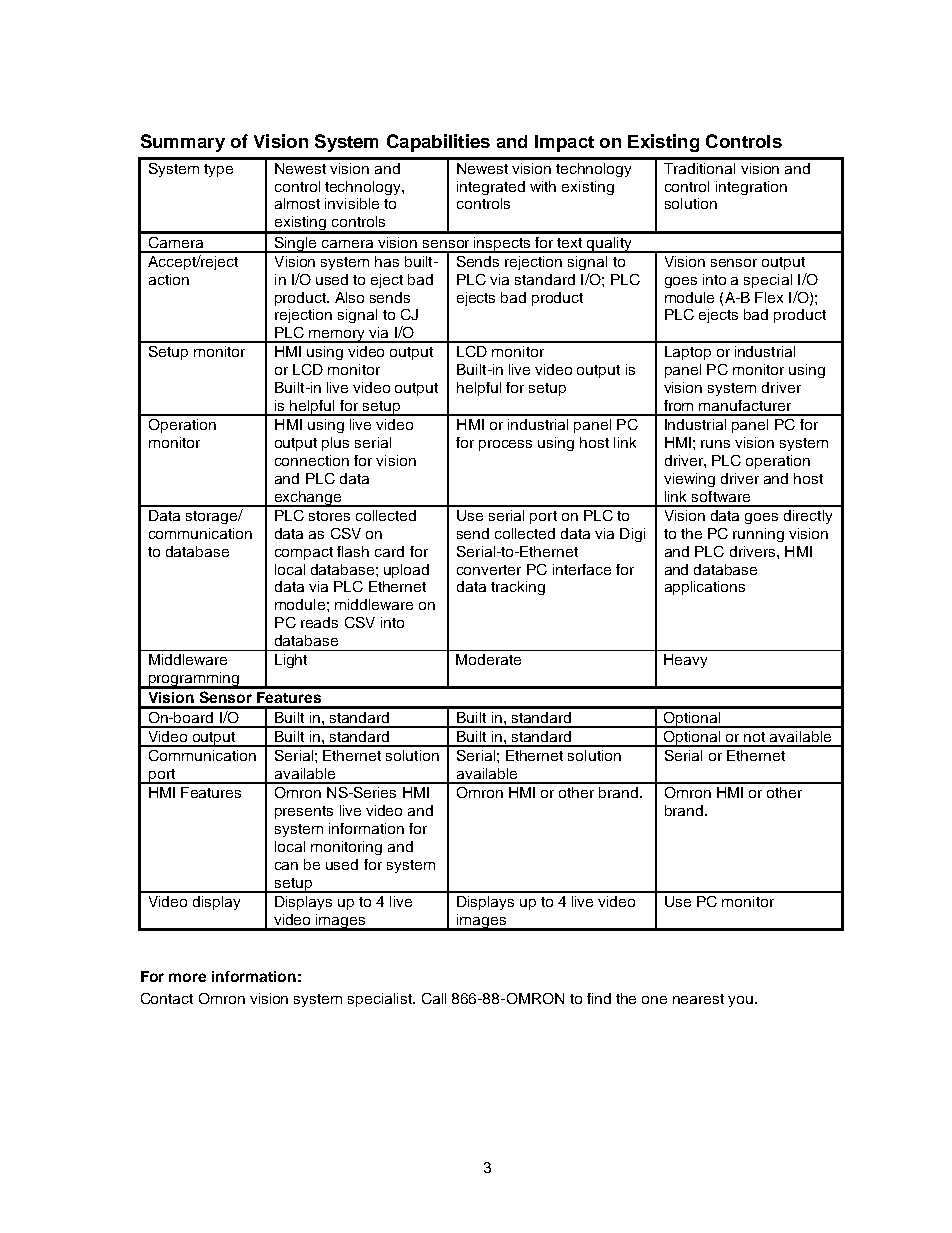  What do you see at coordinates (491, 188) in the page?
I see `integrated` at bounding box center [491, 188].
